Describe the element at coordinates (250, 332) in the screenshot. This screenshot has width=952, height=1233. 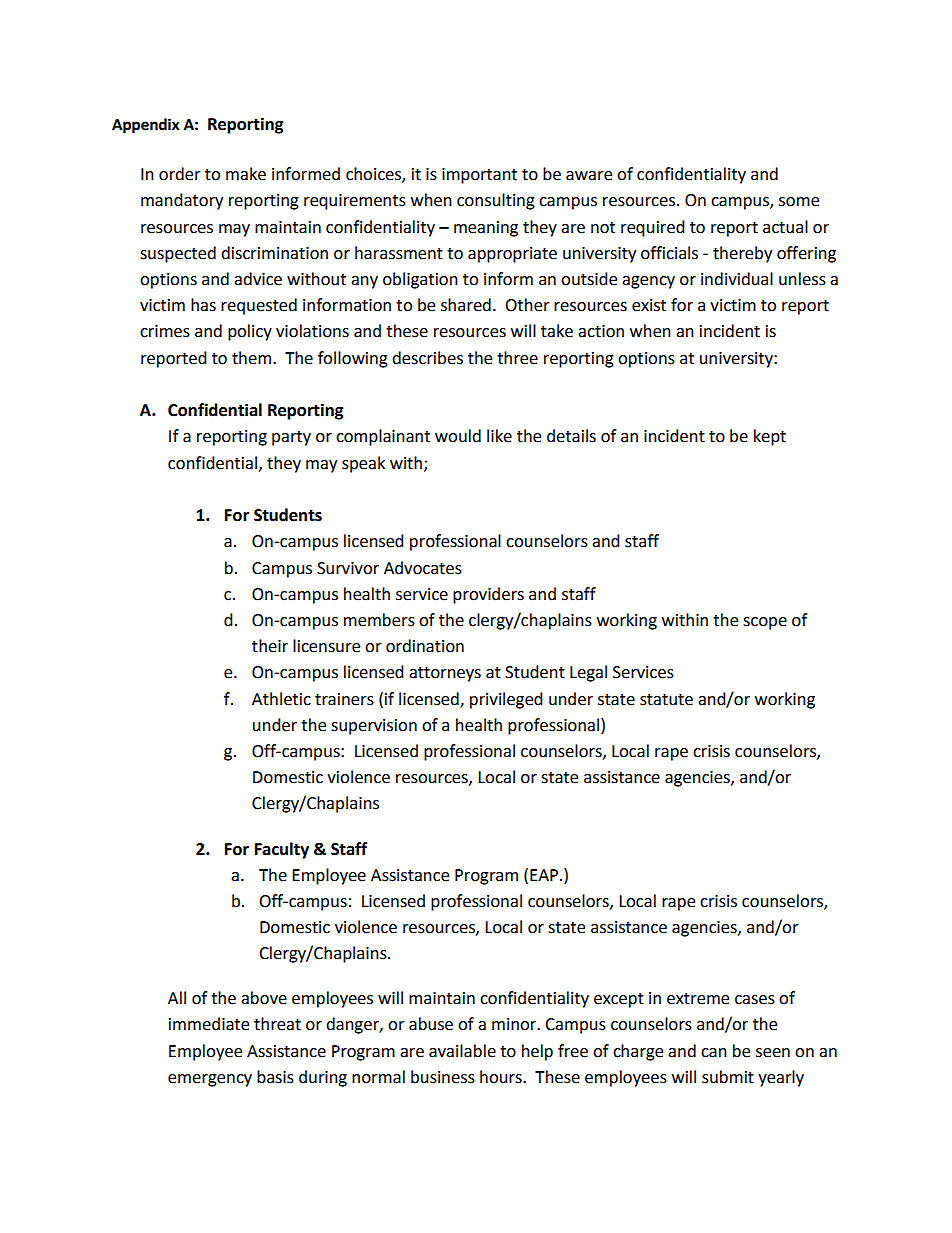
I see `policy` at that location.
